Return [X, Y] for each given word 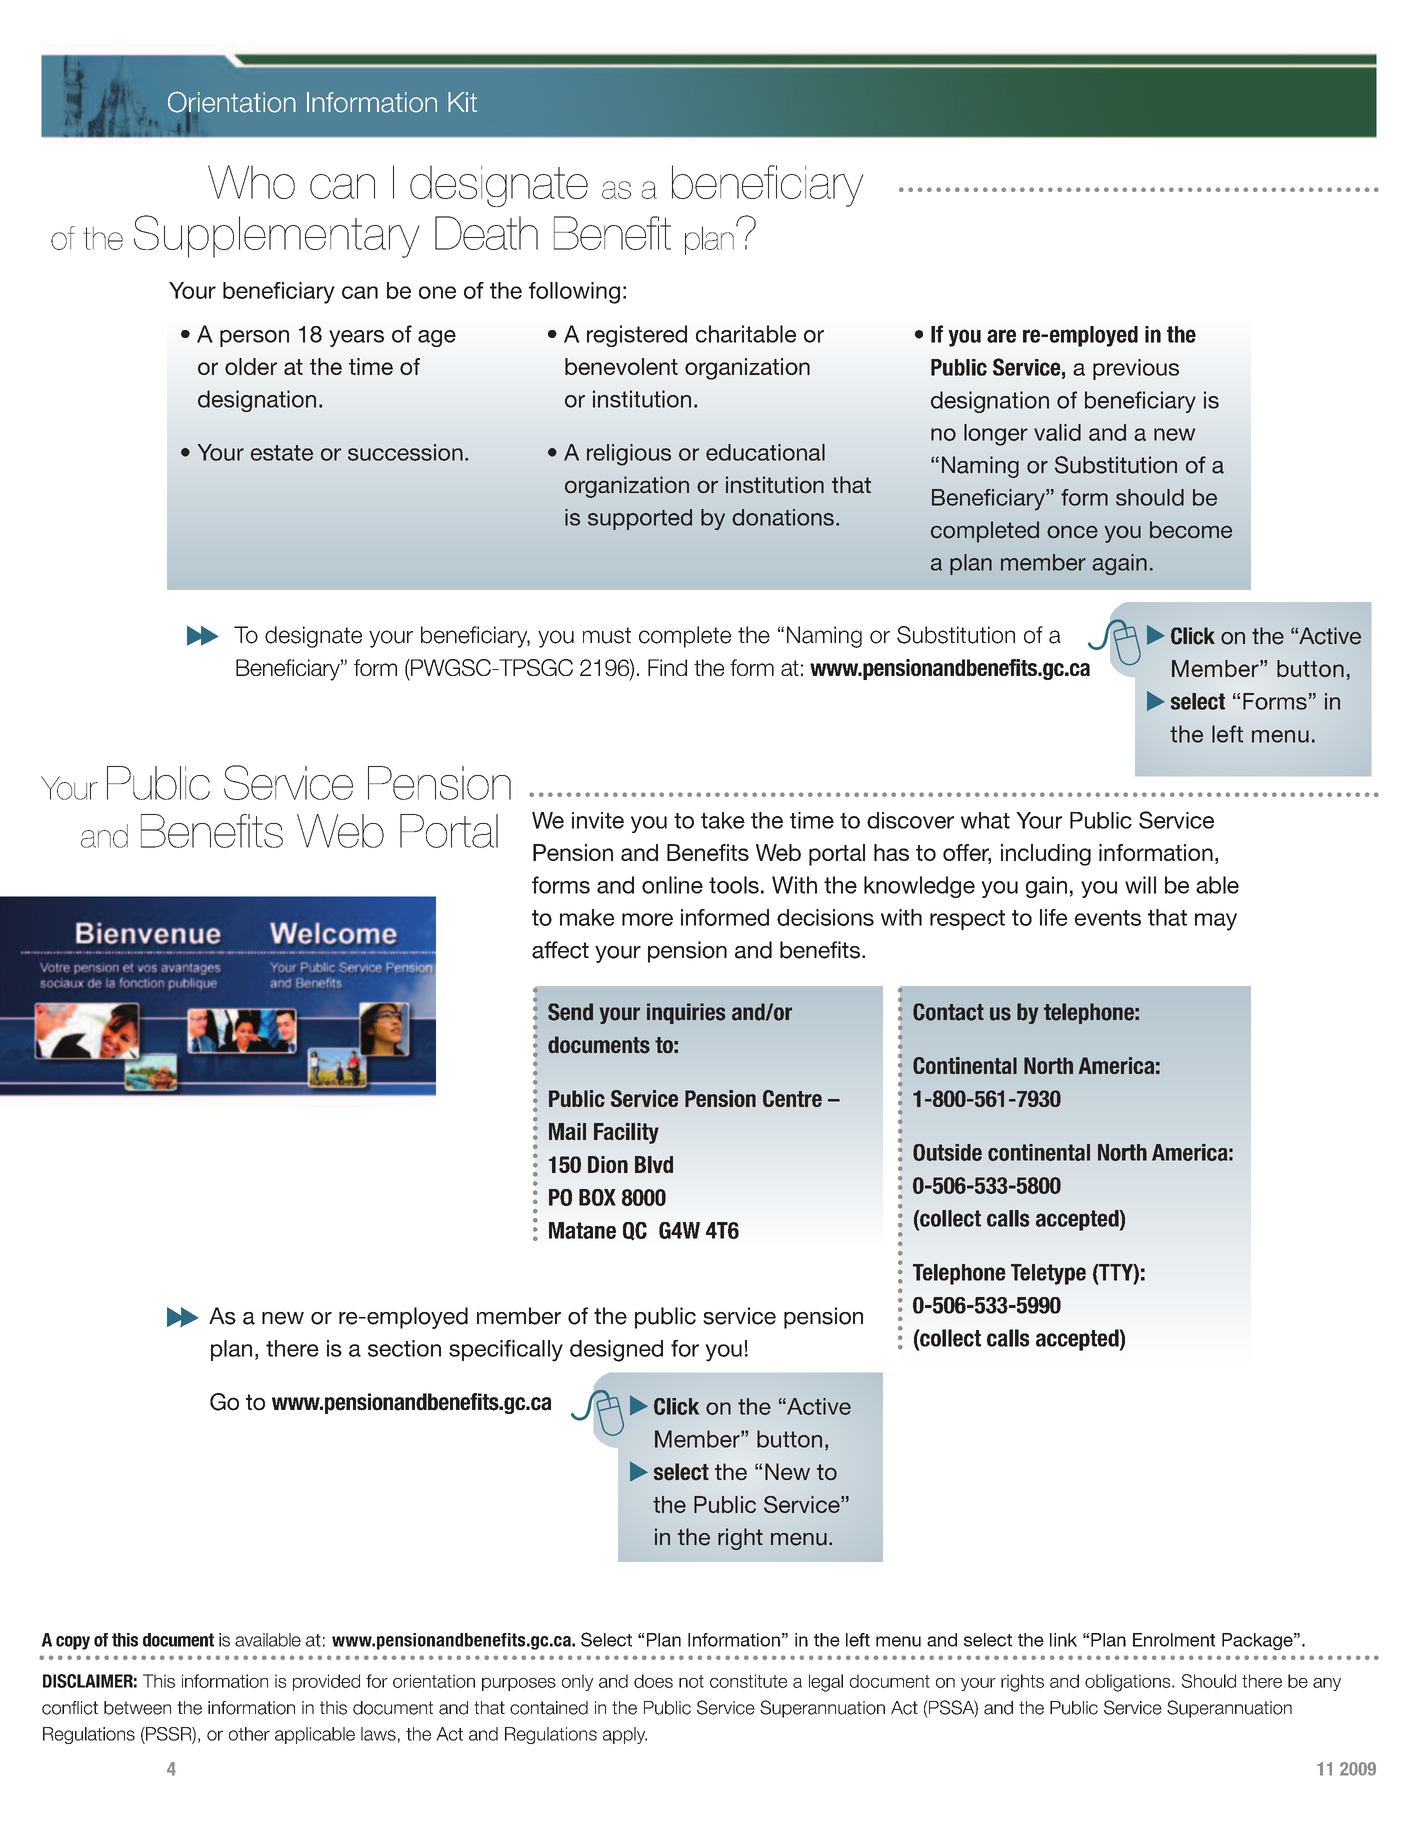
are [1001, 336]
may [1216, 922]
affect [560, 950]
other [249, 1734]
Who [251, 182]
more [647, 919]
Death [486, 233]
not [691, 1681]
